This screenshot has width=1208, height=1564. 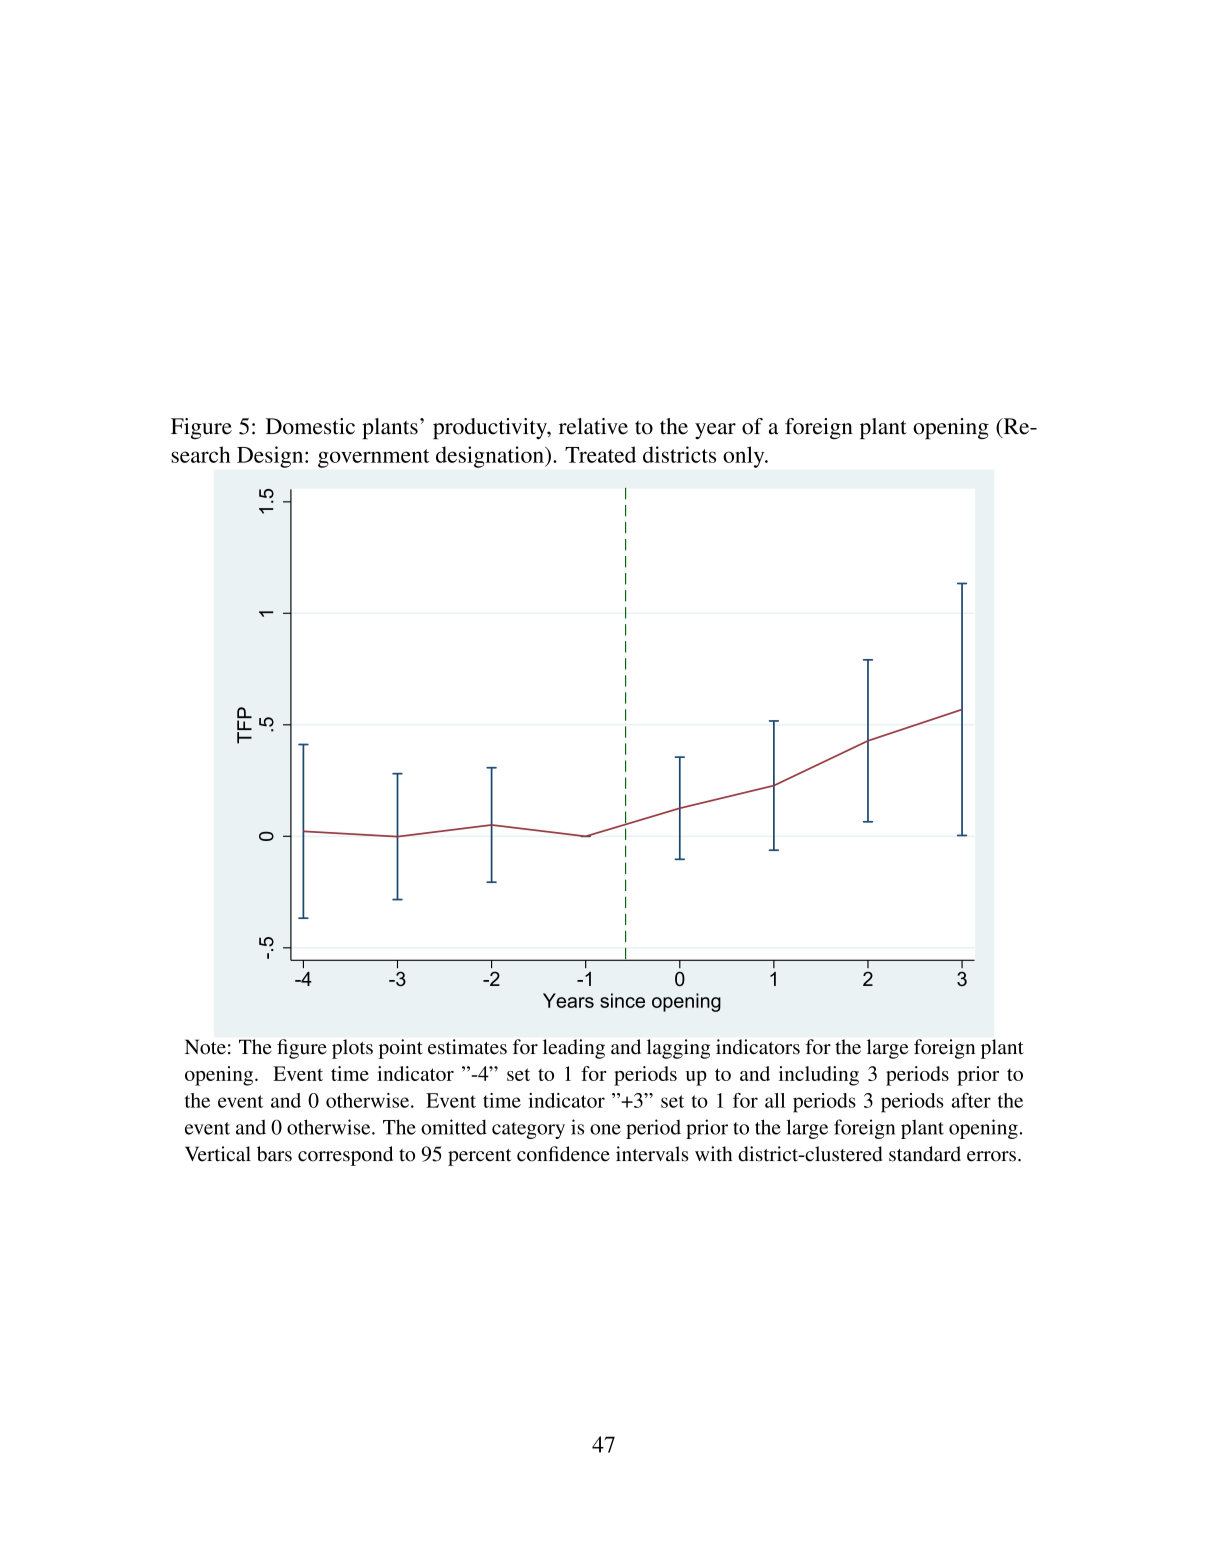 I want to click on only, so click(x=745, y=457).
